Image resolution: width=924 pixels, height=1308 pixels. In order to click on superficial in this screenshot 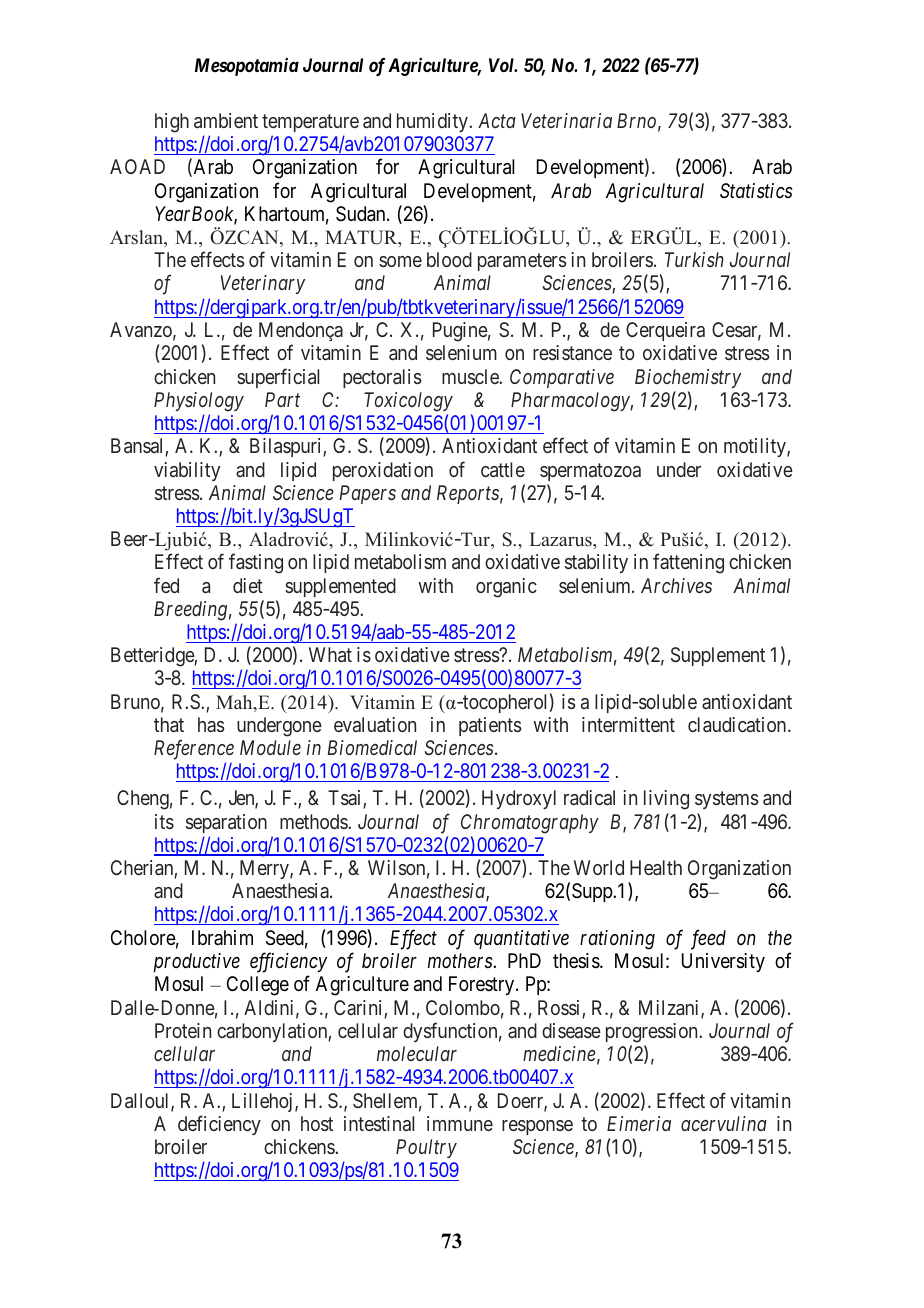, I will do `click(278, 378)`.
